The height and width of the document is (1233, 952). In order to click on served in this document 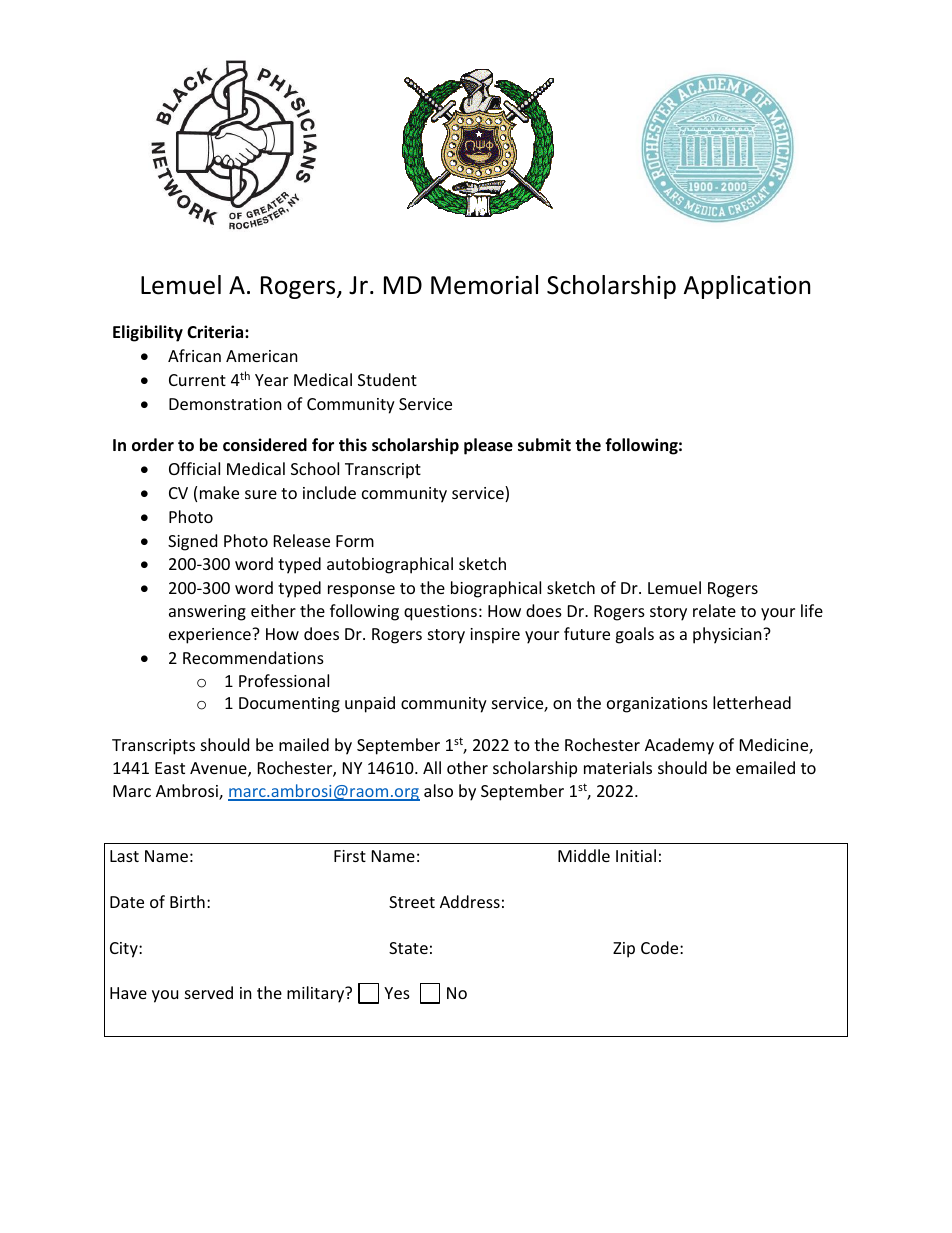, I will do `click(209, 992)`.
